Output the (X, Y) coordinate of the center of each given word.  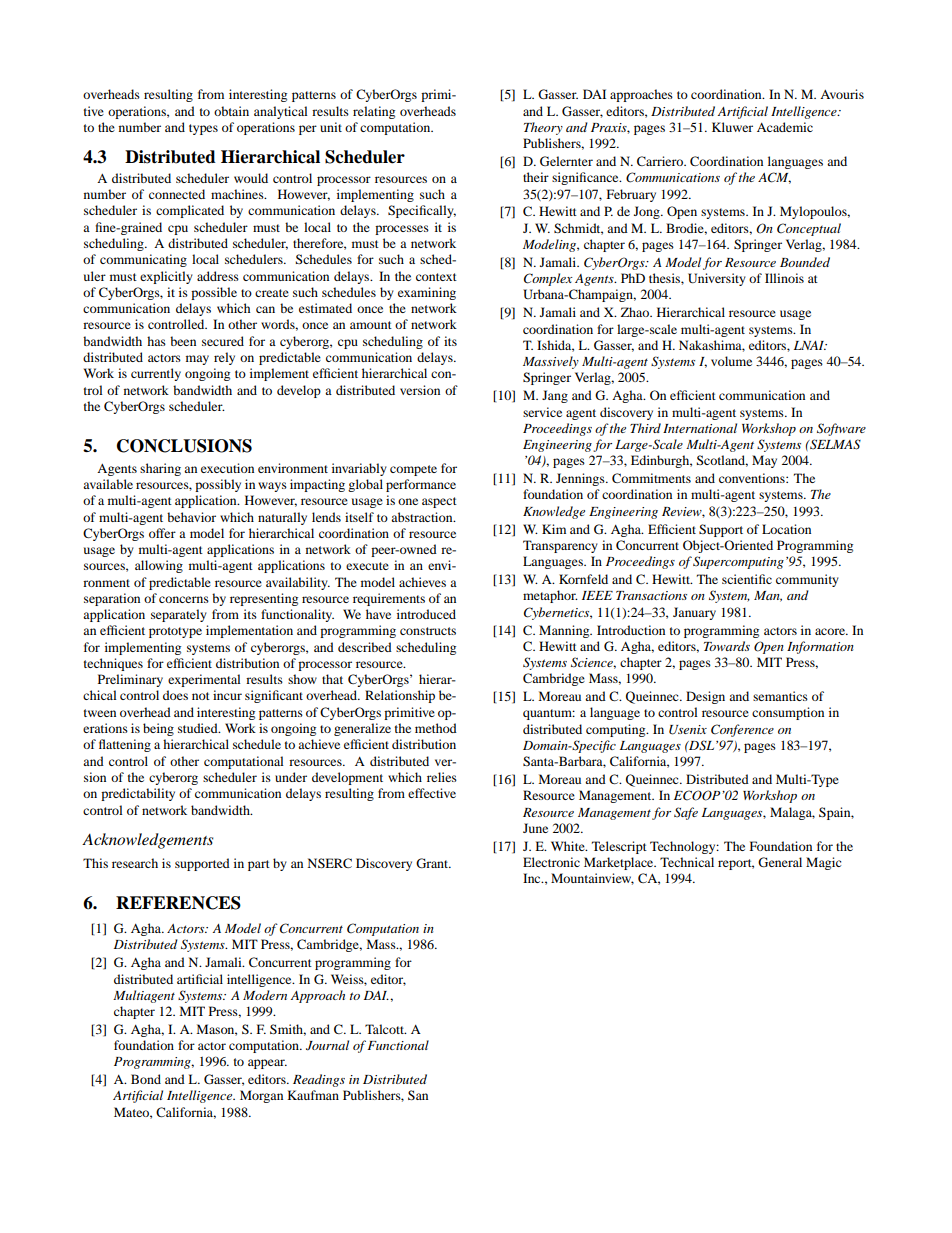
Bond (146, 1079)
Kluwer (732, 127)
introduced (426, 614)
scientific (747, 579)
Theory (543, 128)
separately (179, 615)
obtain (231, 111)
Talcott (385, 1029)
